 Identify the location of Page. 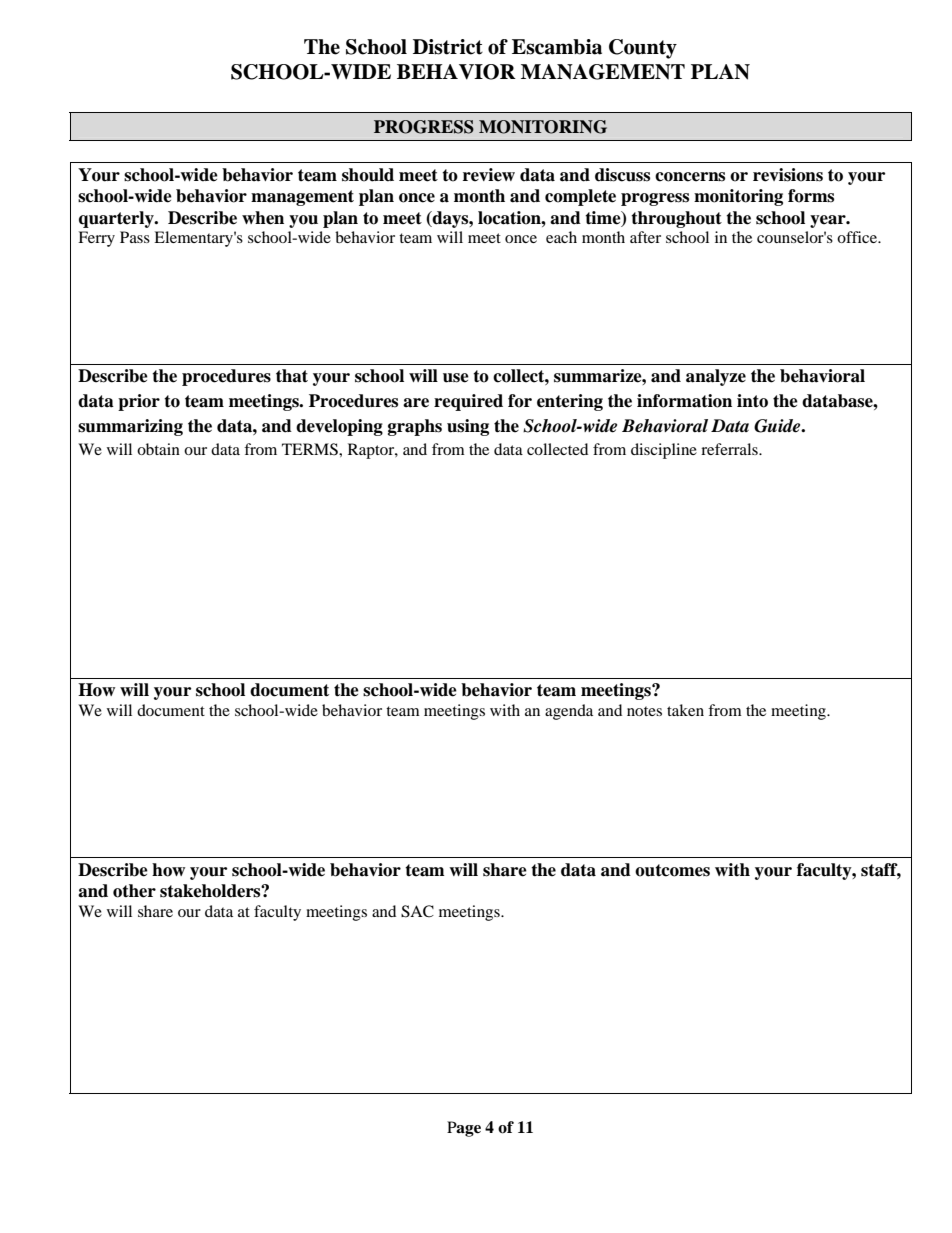
(464, 1129).
